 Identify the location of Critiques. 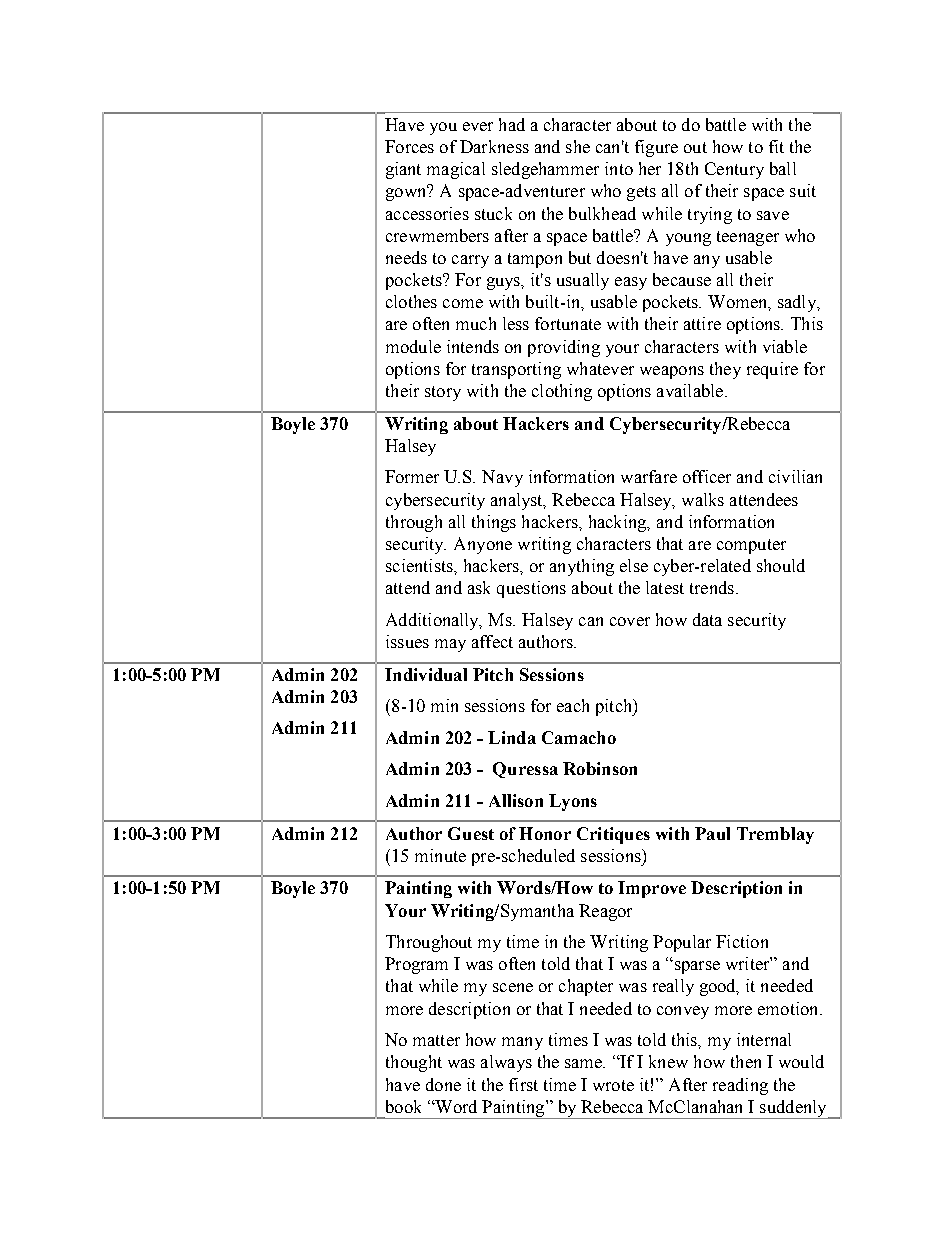
(613, 835).
